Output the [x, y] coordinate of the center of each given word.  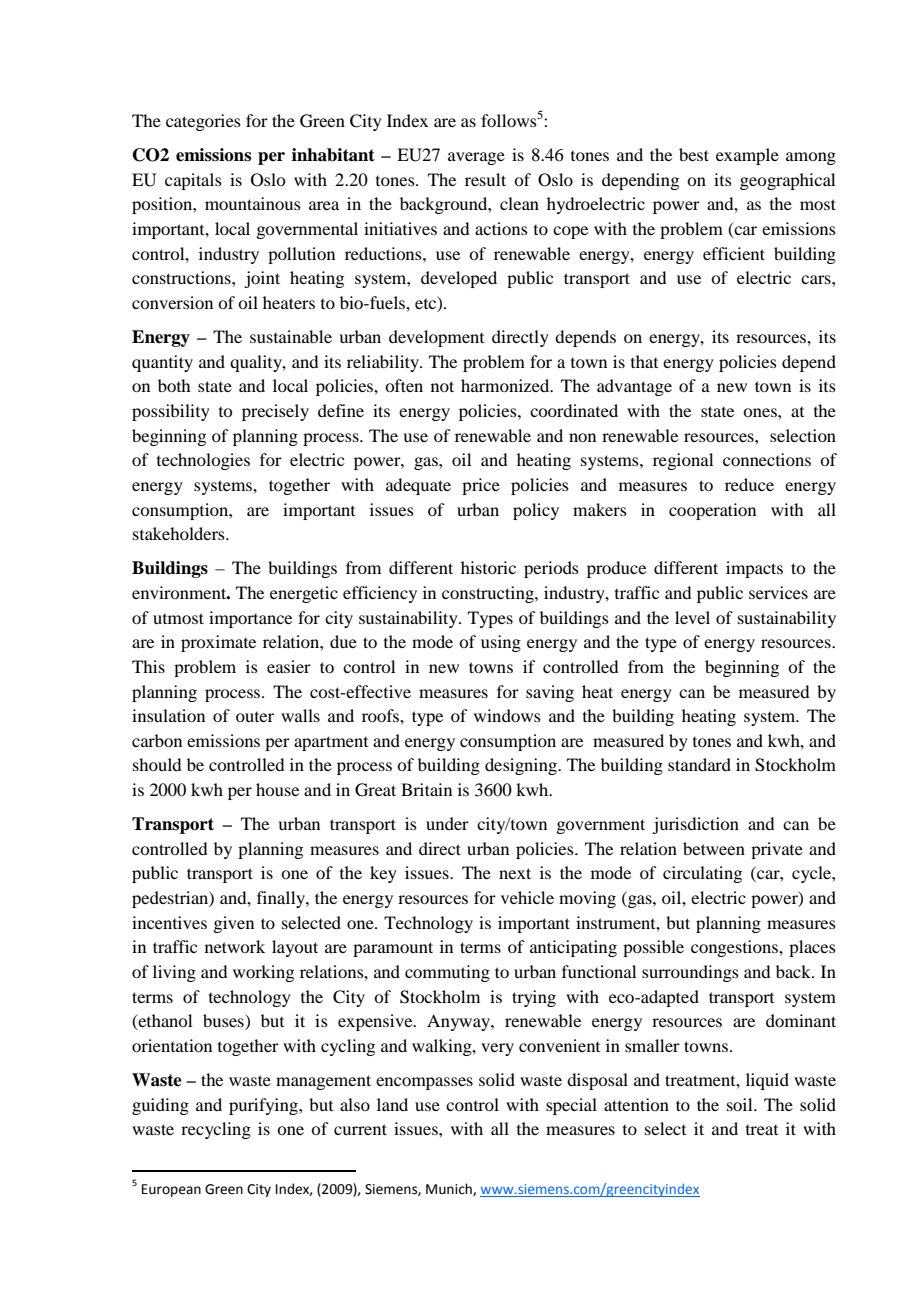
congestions [735, 948]
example [747, 156]
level [692, 617]
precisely [275, 412]
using [501, 643]
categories [203, 122]
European [171, 1190]
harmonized [506, 385]
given [233, 924]
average [476, 158]
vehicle [527, 897]
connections [767, 459]
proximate [218, 643]
